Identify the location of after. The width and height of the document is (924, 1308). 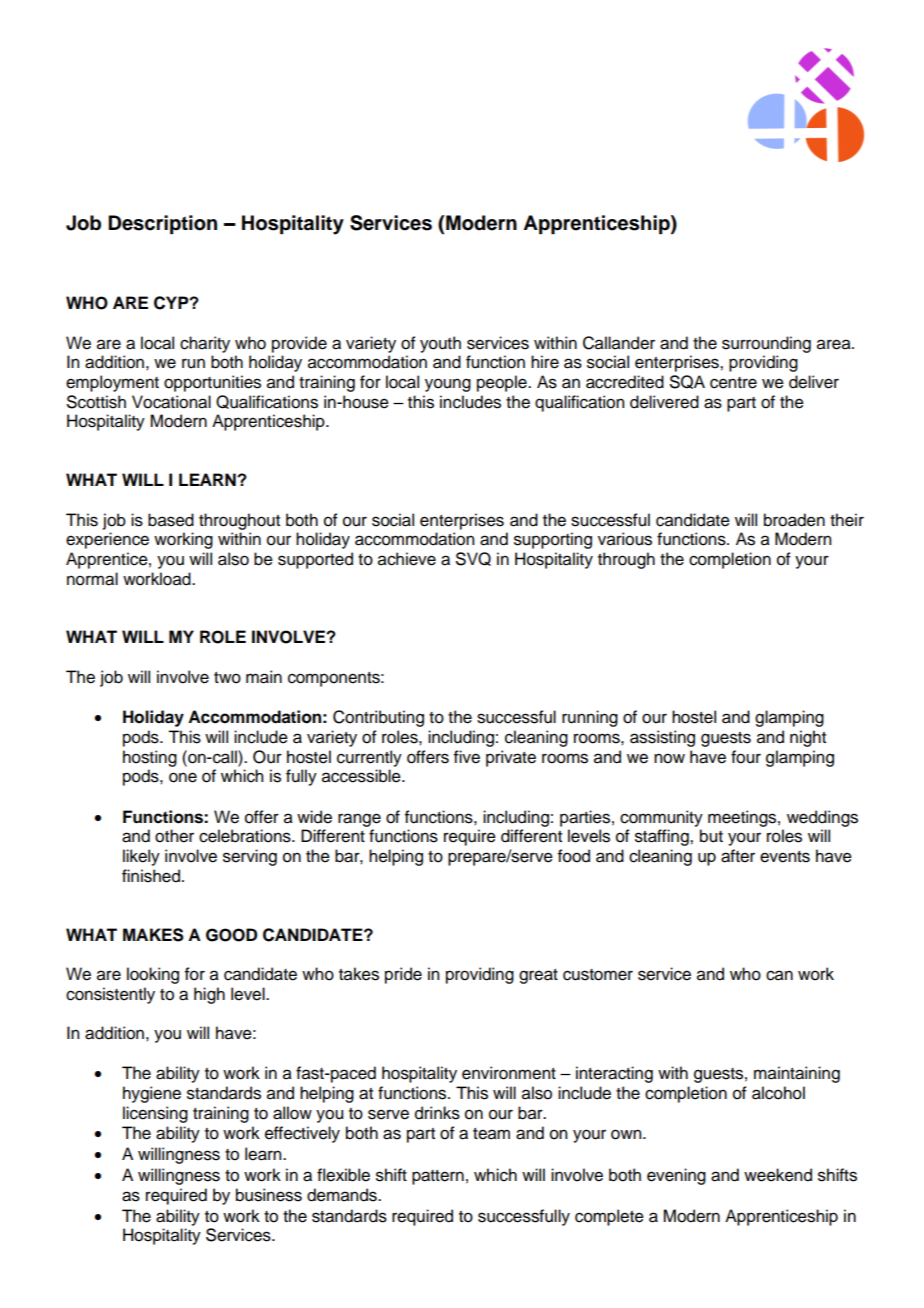
(738, 856).
